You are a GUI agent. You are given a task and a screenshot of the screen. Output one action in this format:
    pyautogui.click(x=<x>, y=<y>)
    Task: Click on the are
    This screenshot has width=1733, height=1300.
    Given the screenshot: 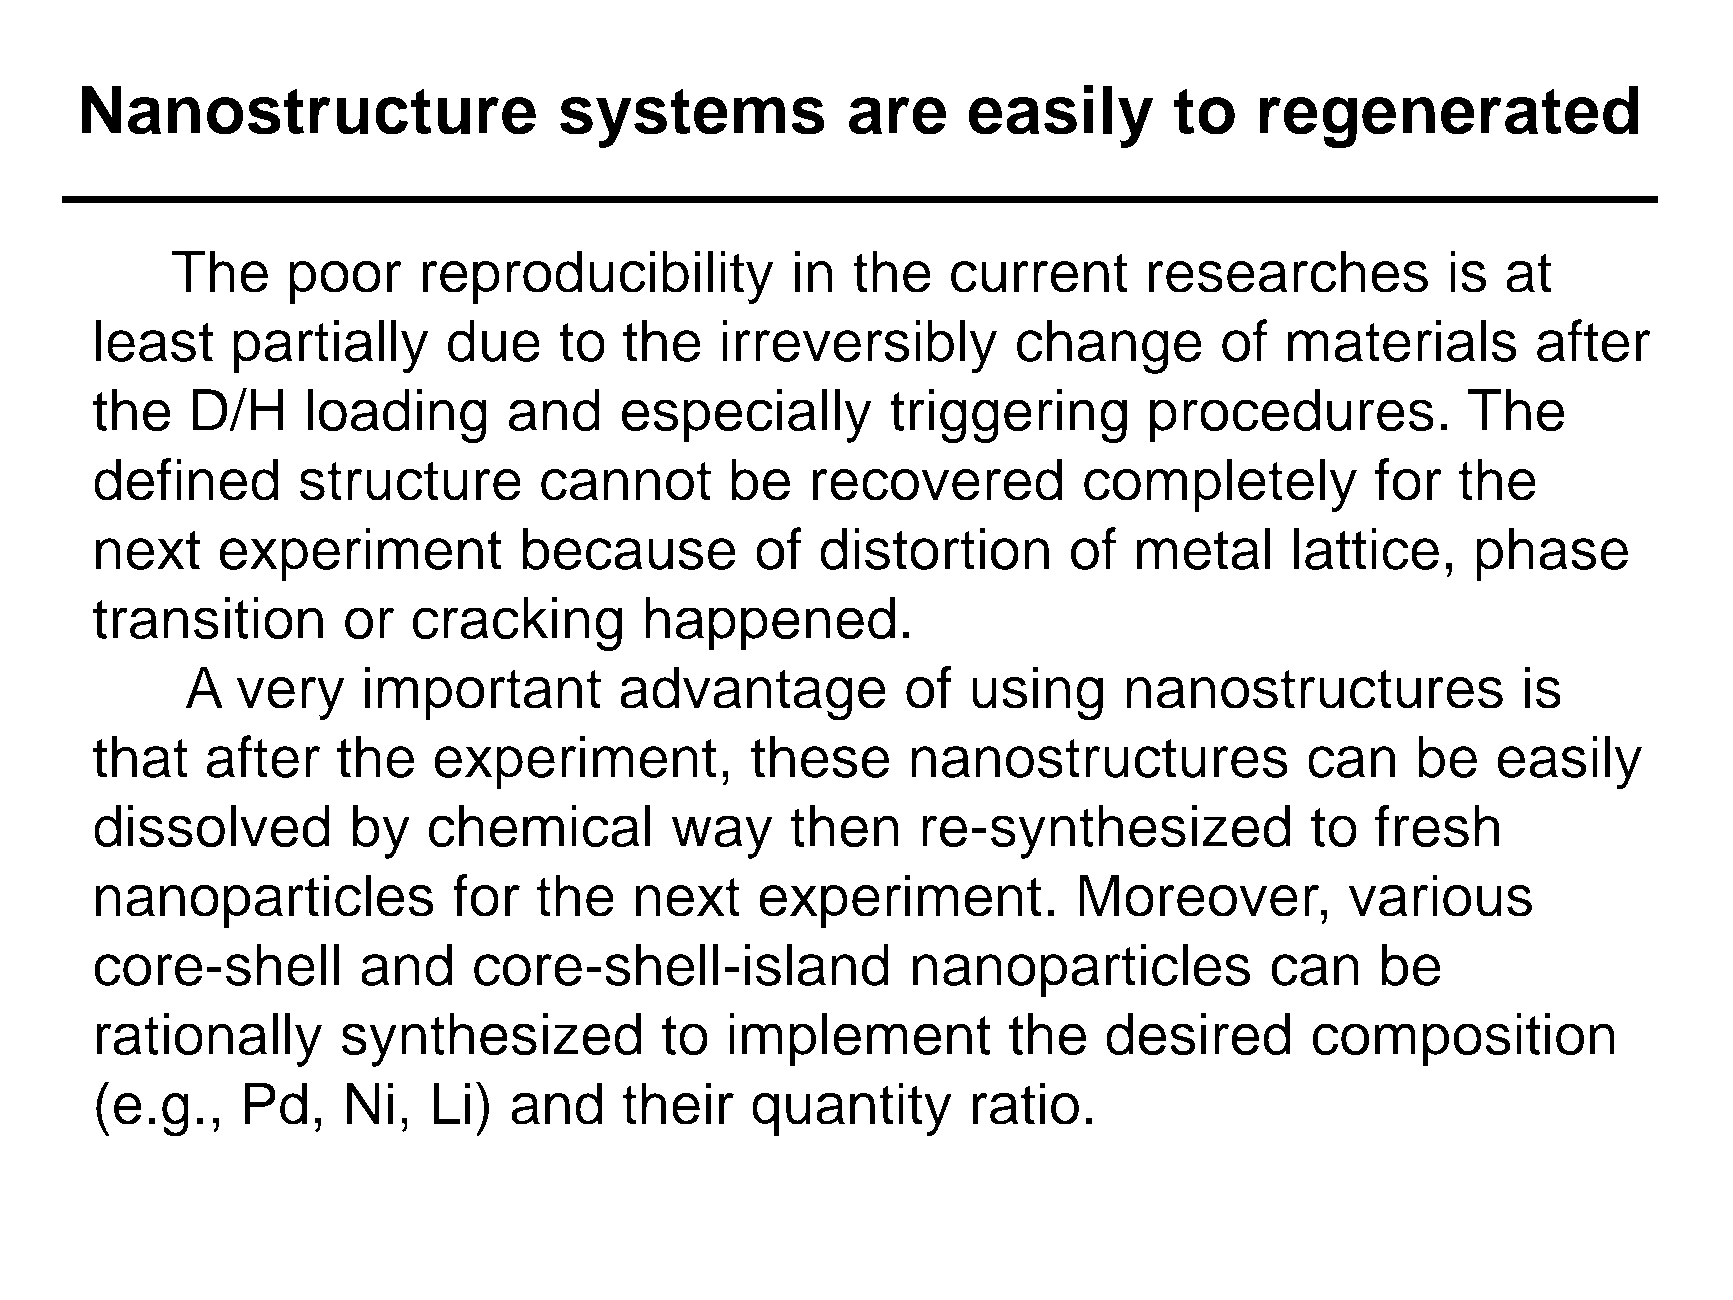 What is the action you would take?
    pyautogui.click(x=898, y=116)
